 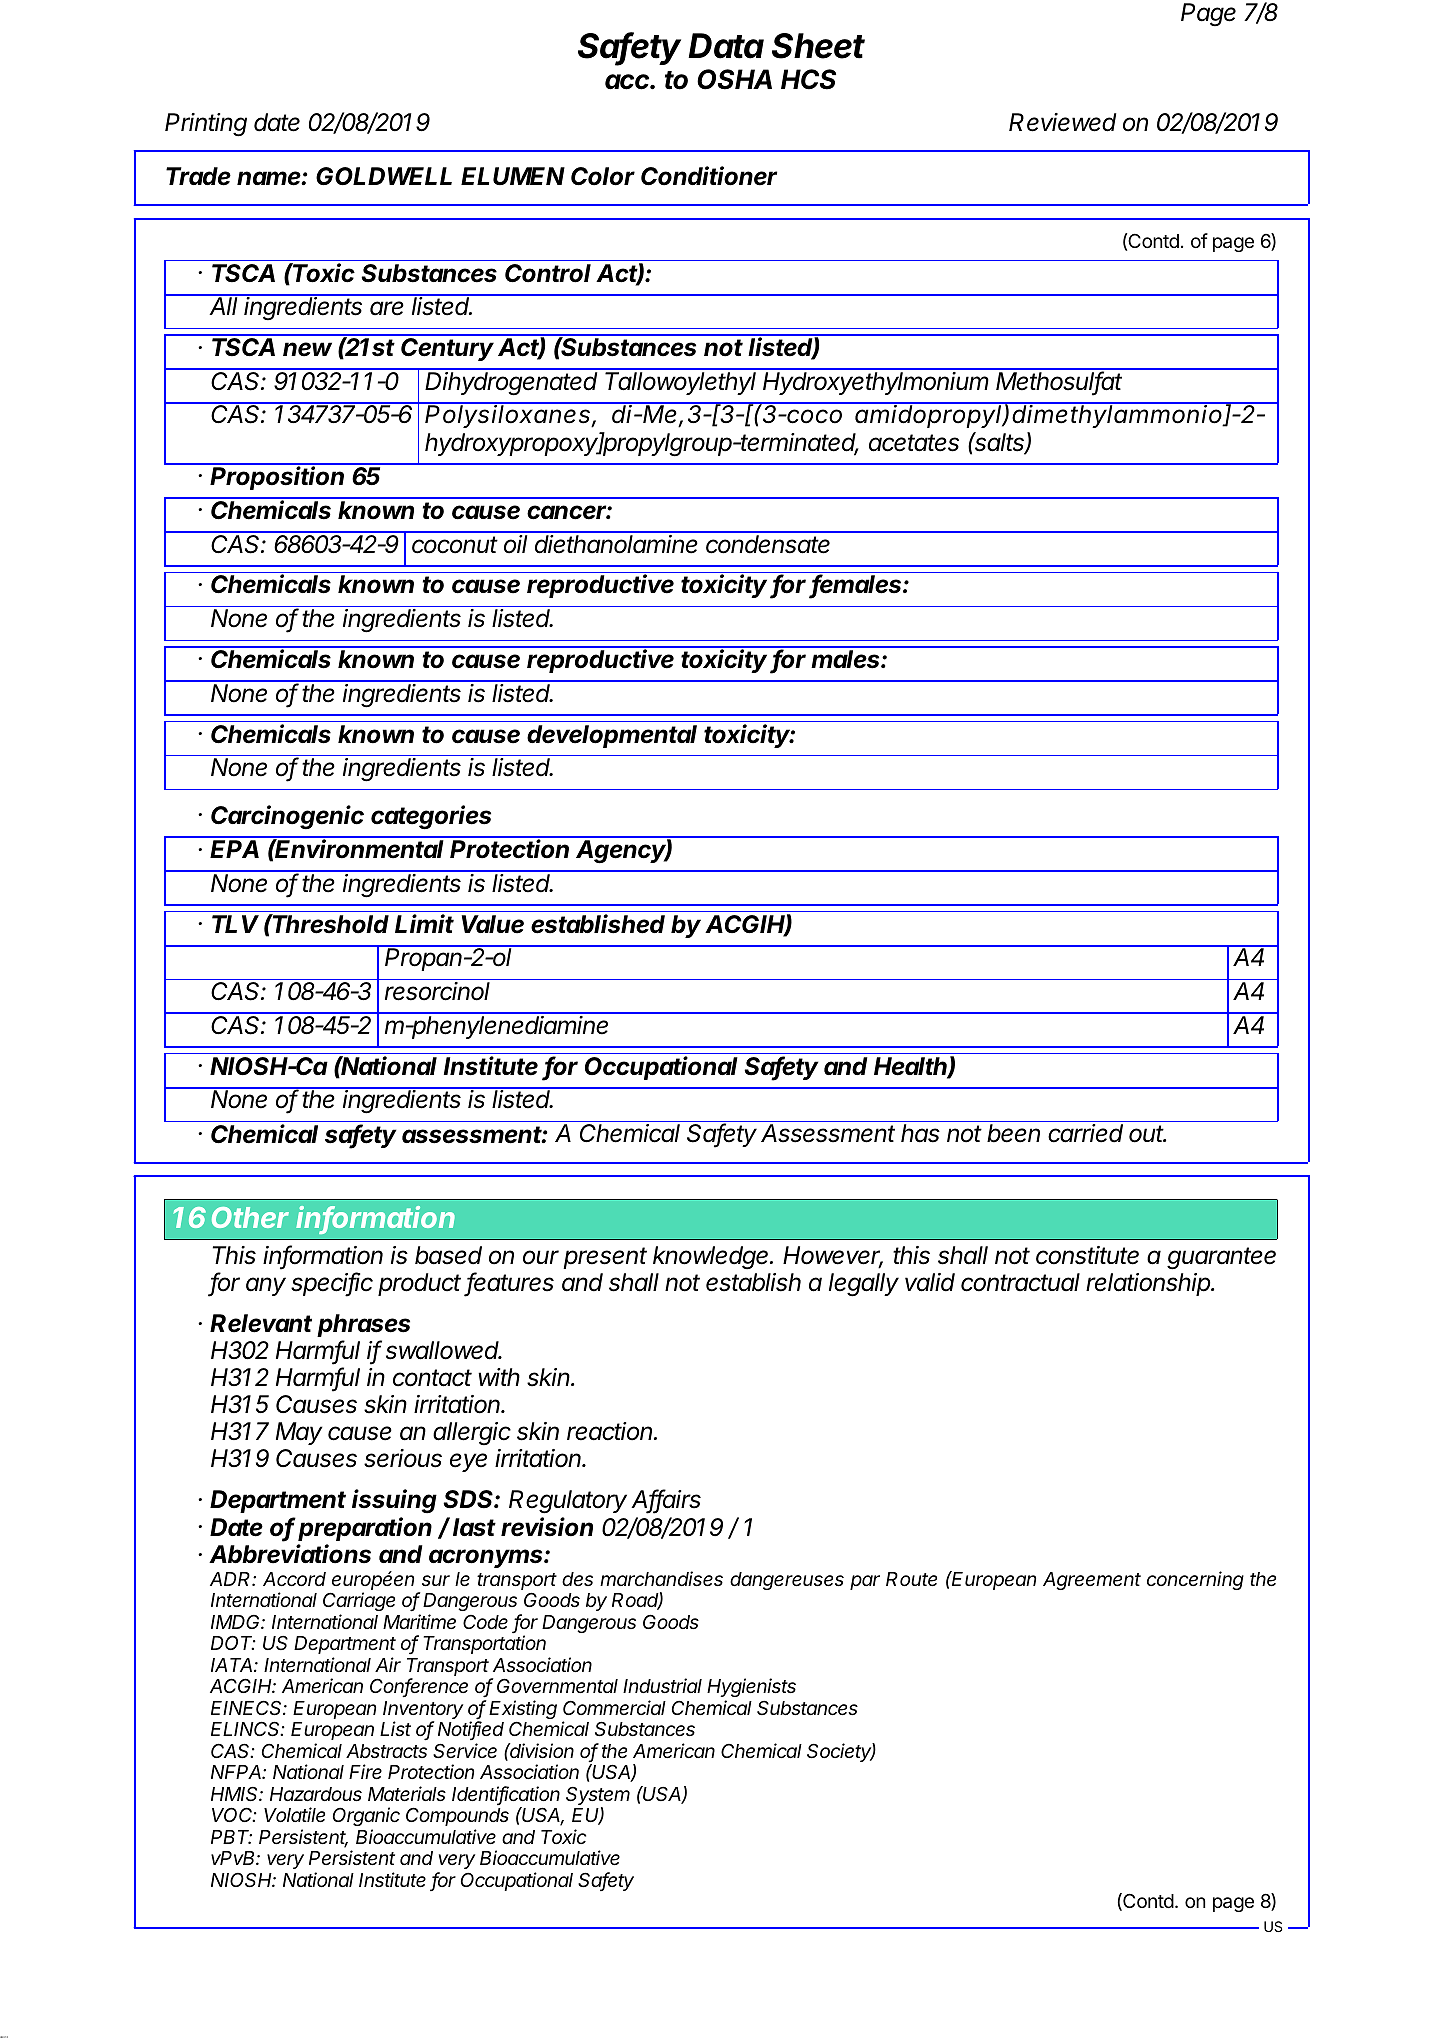 I want to click on phrases, so click(x=363, y=1325).
